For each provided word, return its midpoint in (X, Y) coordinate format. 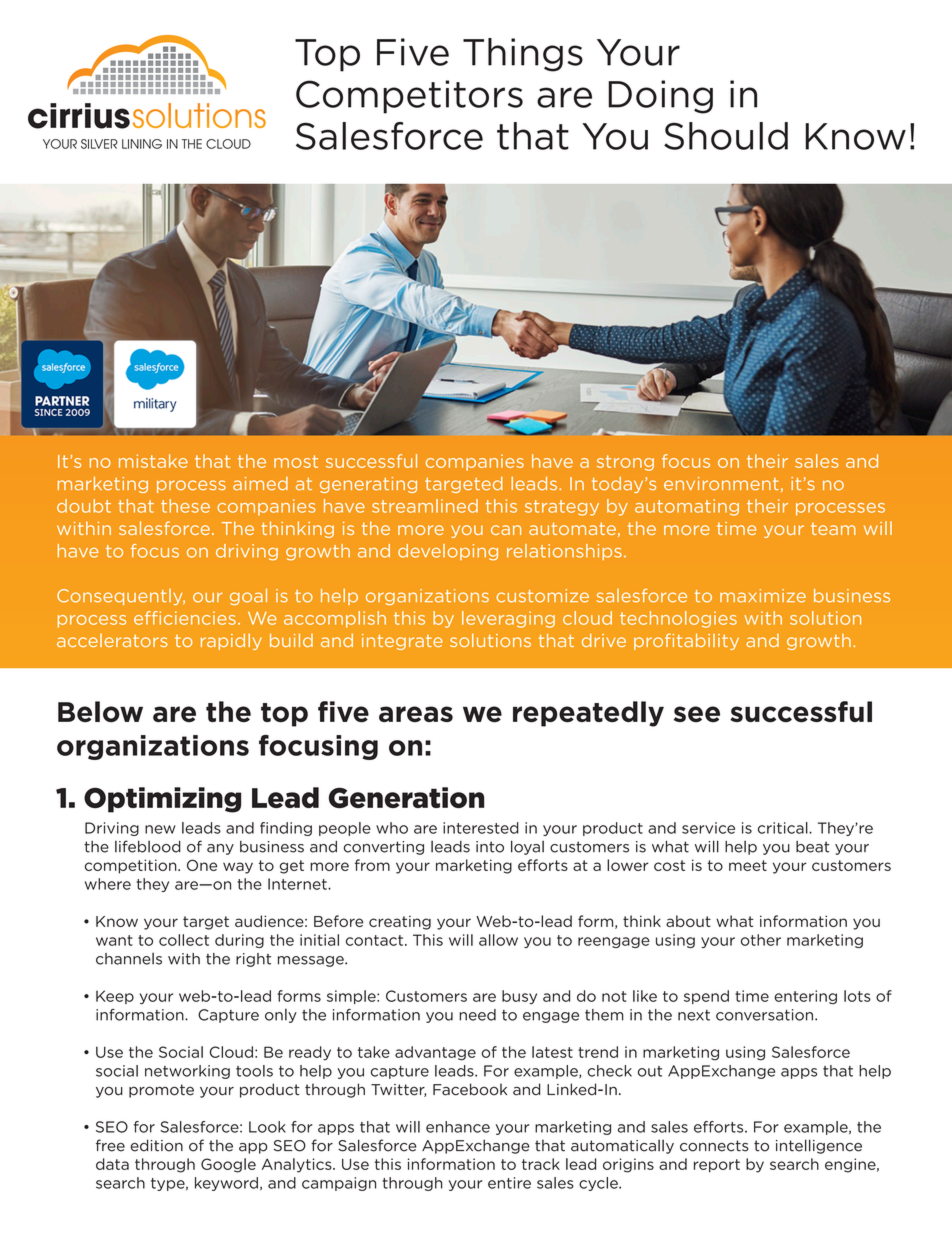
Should (726, 136)
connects (714, 1146)
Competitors (409, 97)
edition (156, 1145)
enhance (458, 1127)
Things (523, 55)
